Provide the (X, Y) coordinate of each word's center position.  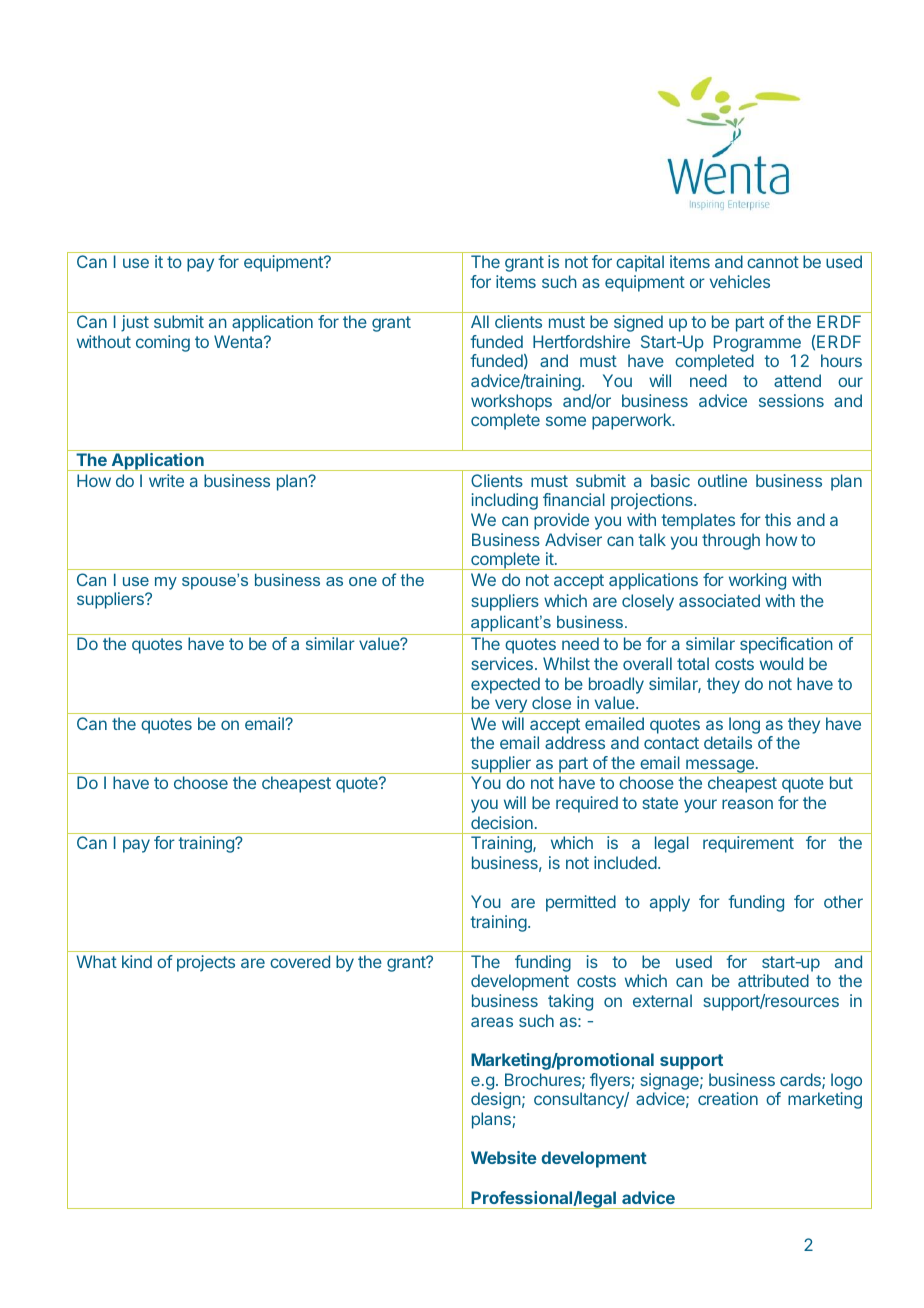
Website (504, 1157)
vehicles (740, 281)
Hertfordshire (581, 341)
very (510, 706)
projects (206, 963)
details (728, 742)
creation (728, 1098)
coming (163, 343)
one (363, 581)
